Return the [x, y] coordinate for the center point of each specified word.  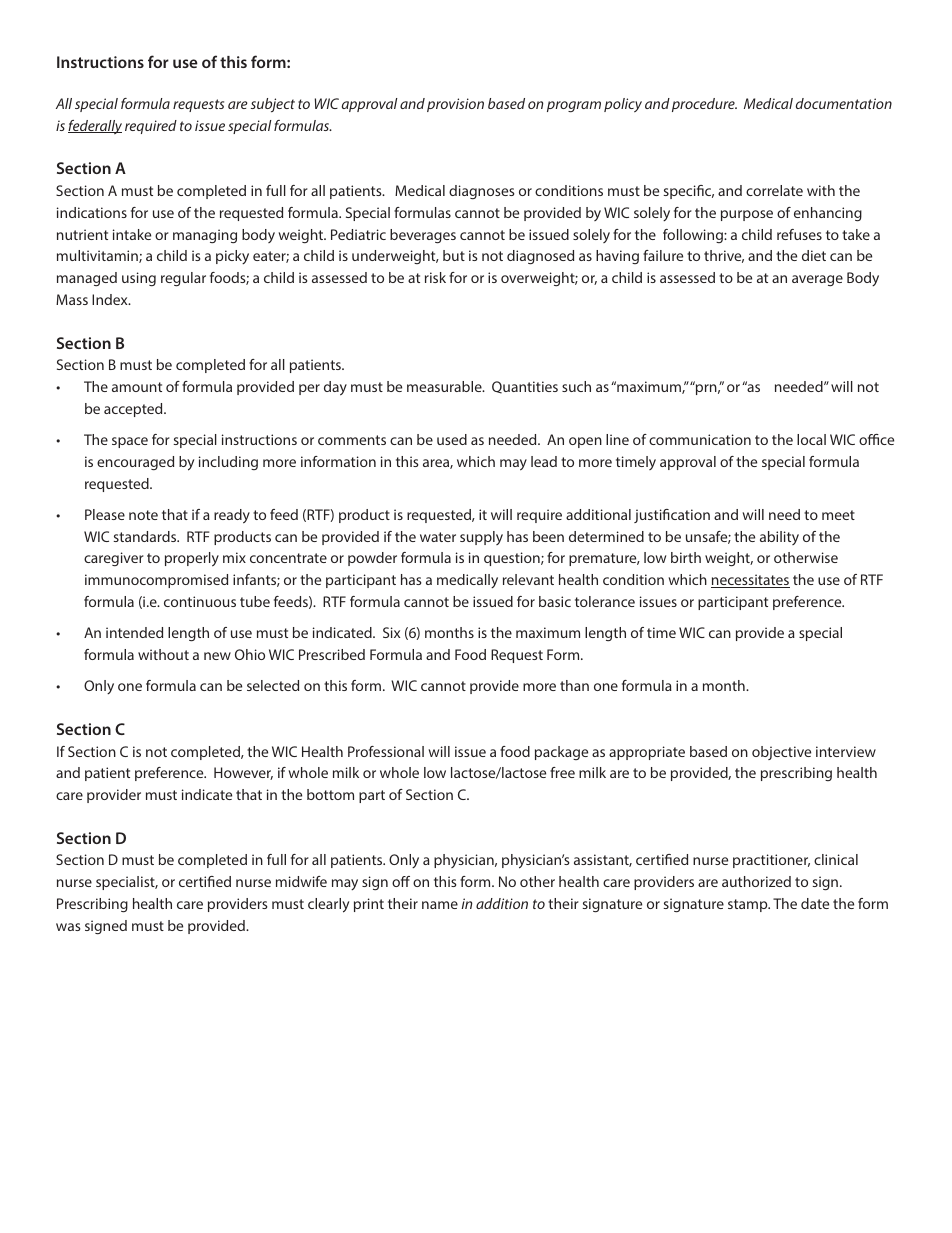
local [811, 439]
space [130, 442]
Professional [386, 751]
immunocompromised [156, 581]
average [817, 280]
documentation [844, 103]
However [243, 773]
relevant [528, 579]
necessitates [750, 581]
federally [95, 127]
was [68, 927]
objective [781, 753]
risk [435, 277]
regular [183, 279]
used [452, 439]
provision [455, 105]
